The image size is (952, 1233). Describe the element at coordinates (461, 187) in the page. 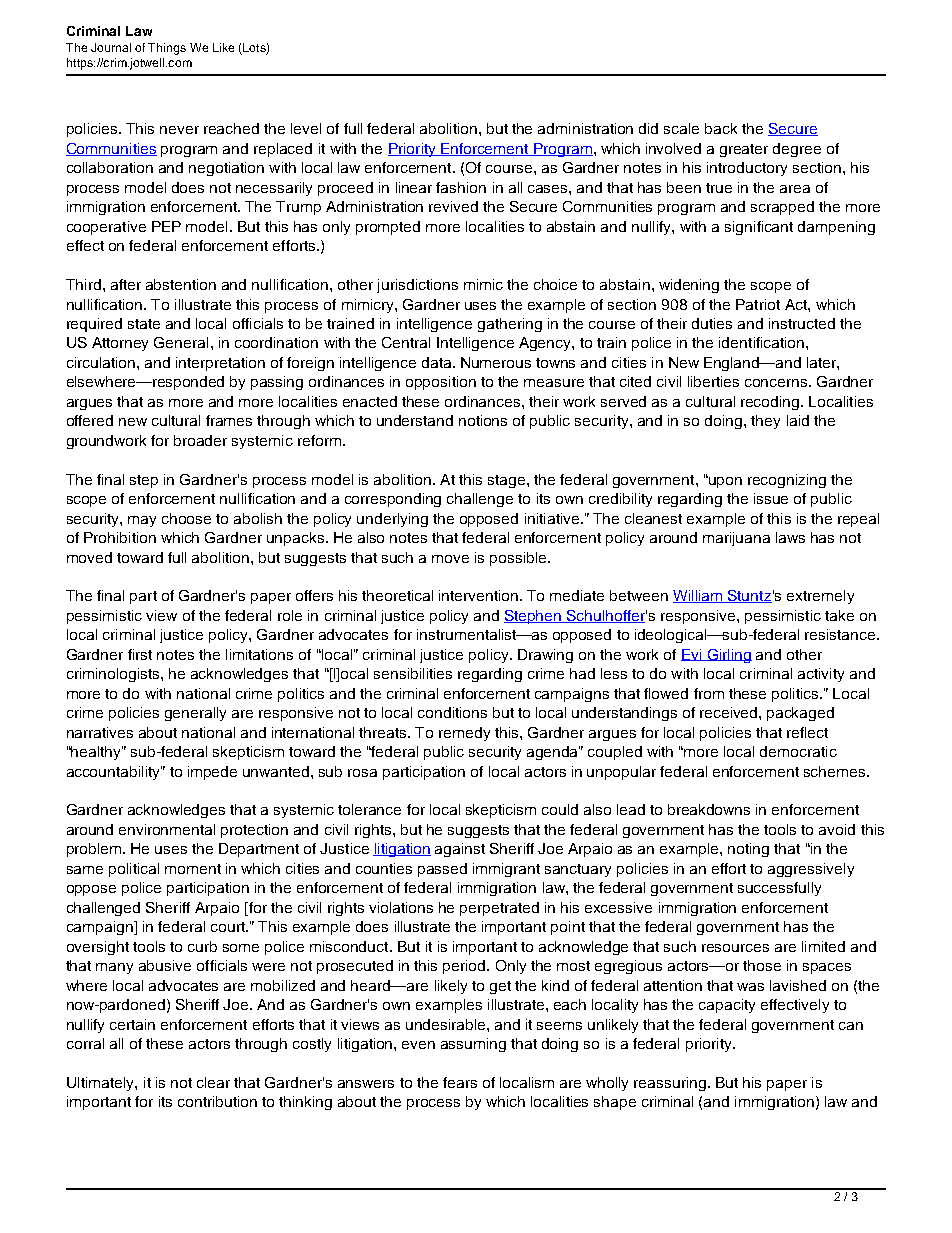

I see `fashion` at that location.
